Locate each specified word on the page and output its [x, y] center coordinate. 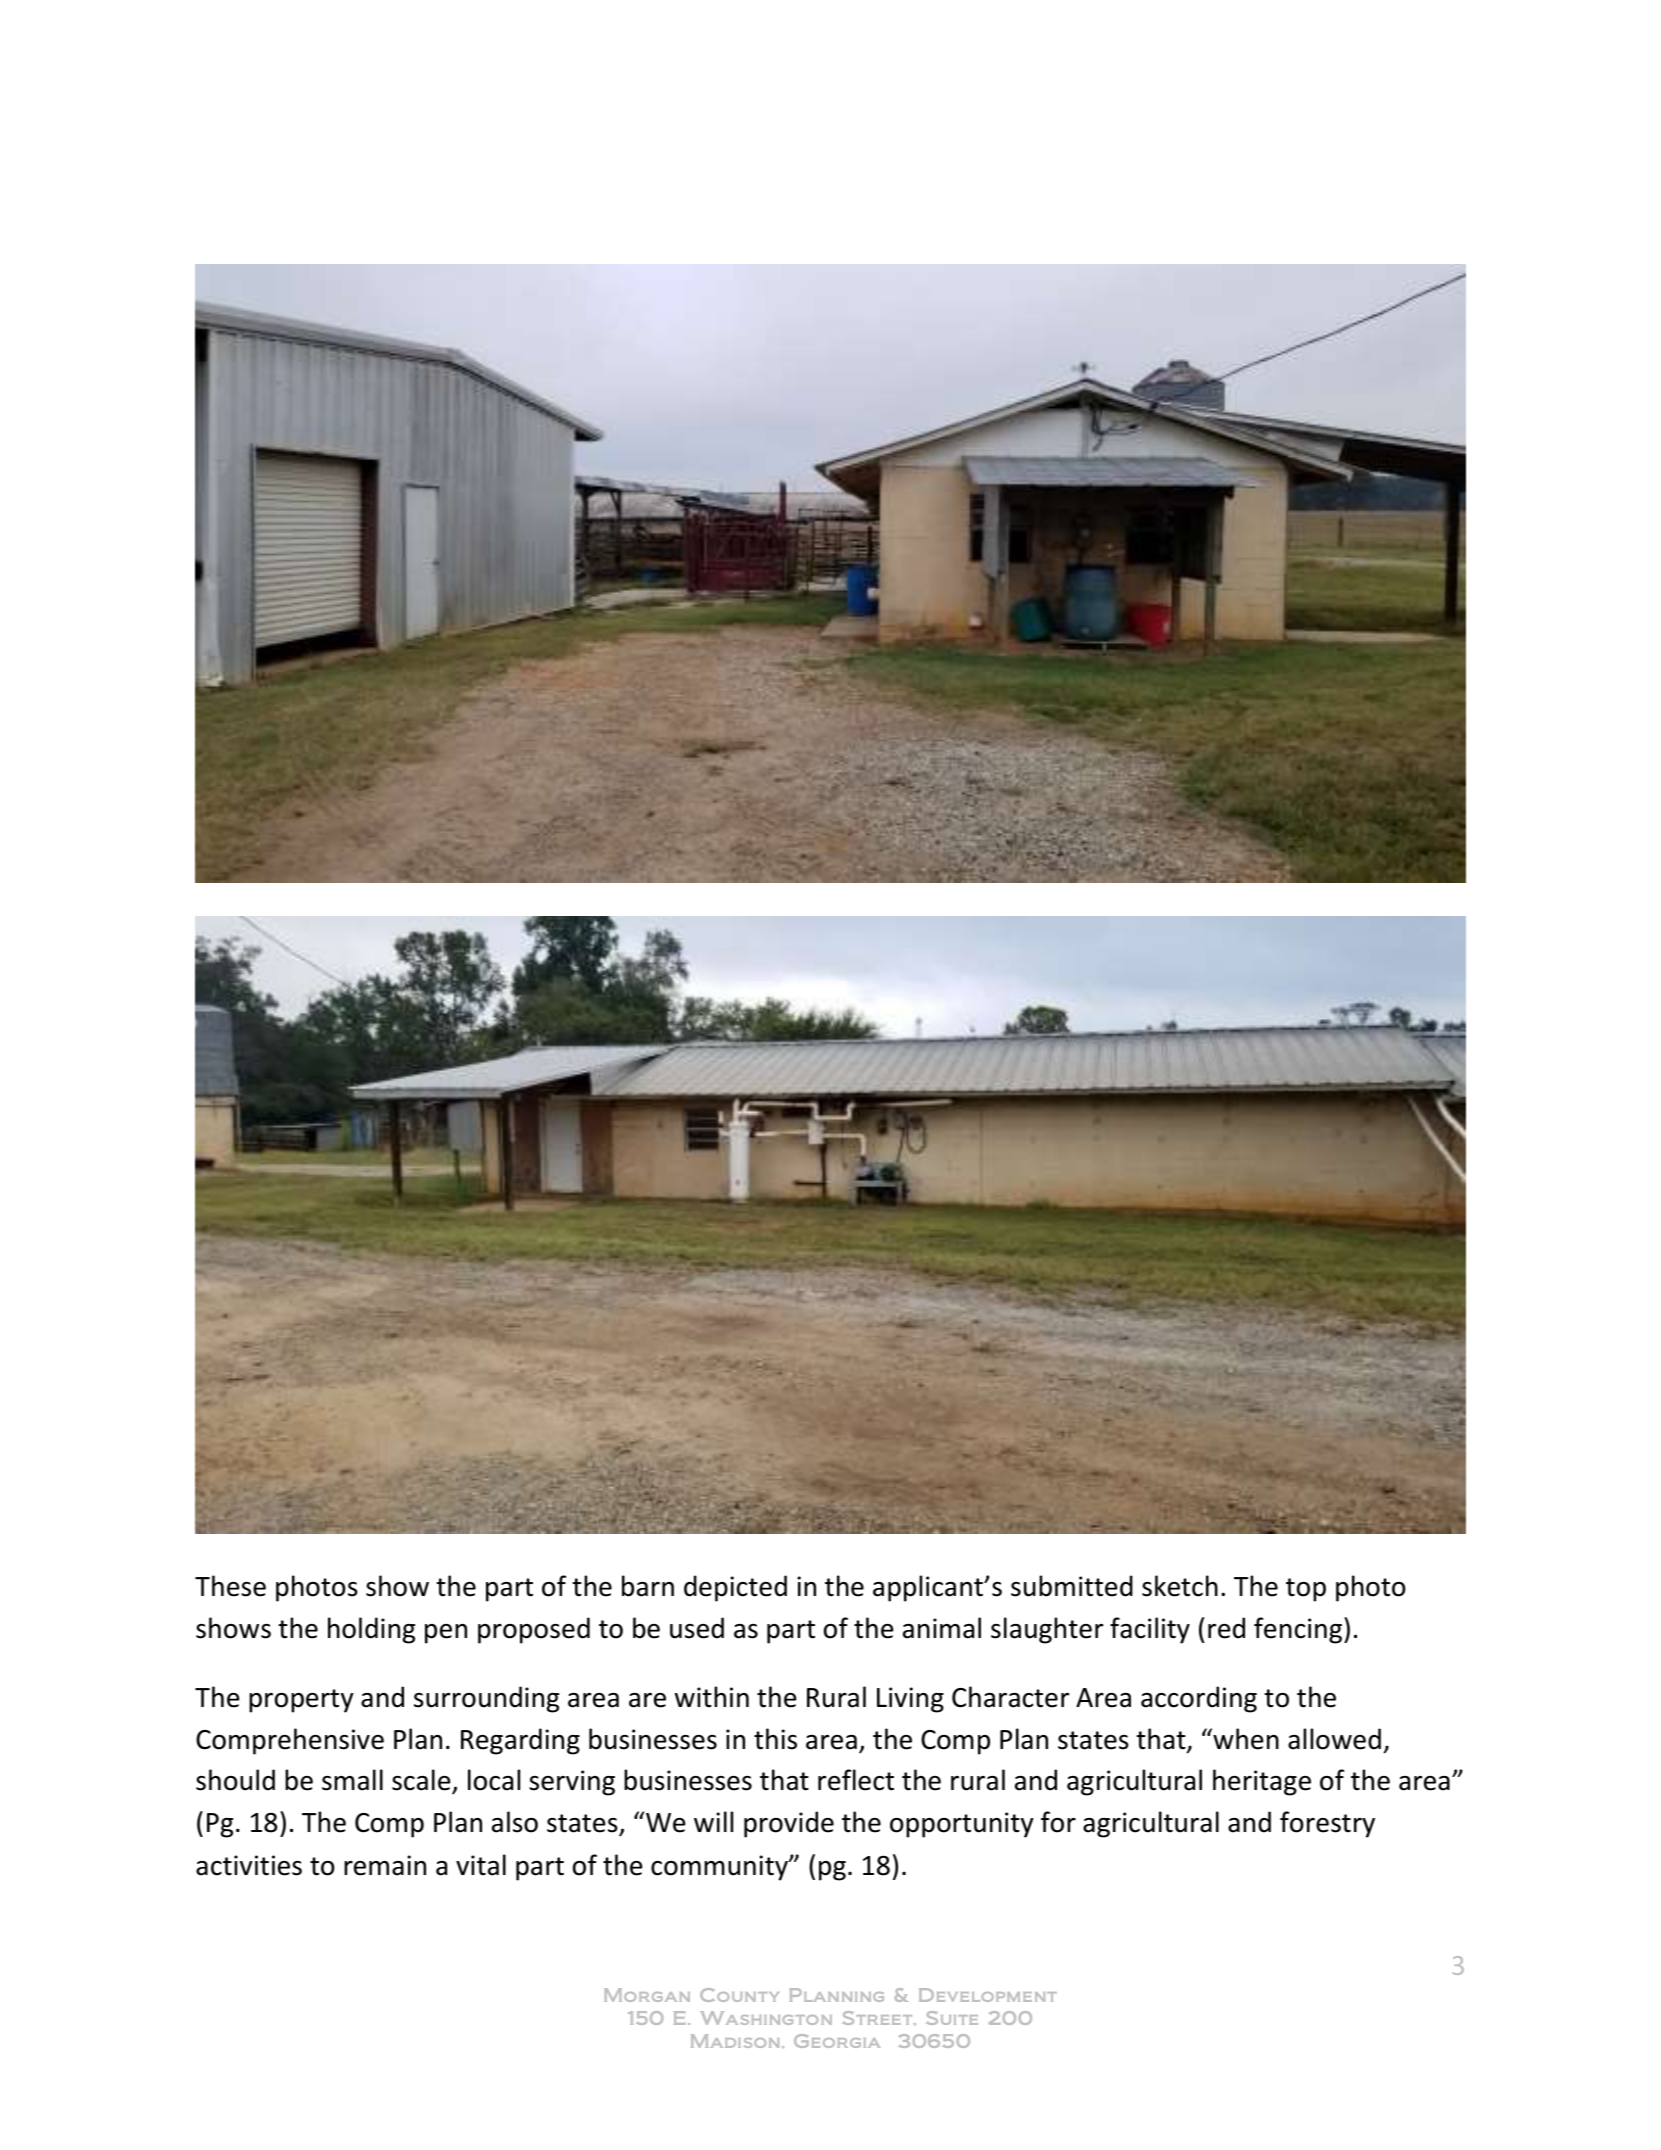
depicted [735, 1588]
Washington [766, 2018]
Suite [952, 2018]
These [230, 1586]
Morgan [647, 1995]
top [1306, 1590]
